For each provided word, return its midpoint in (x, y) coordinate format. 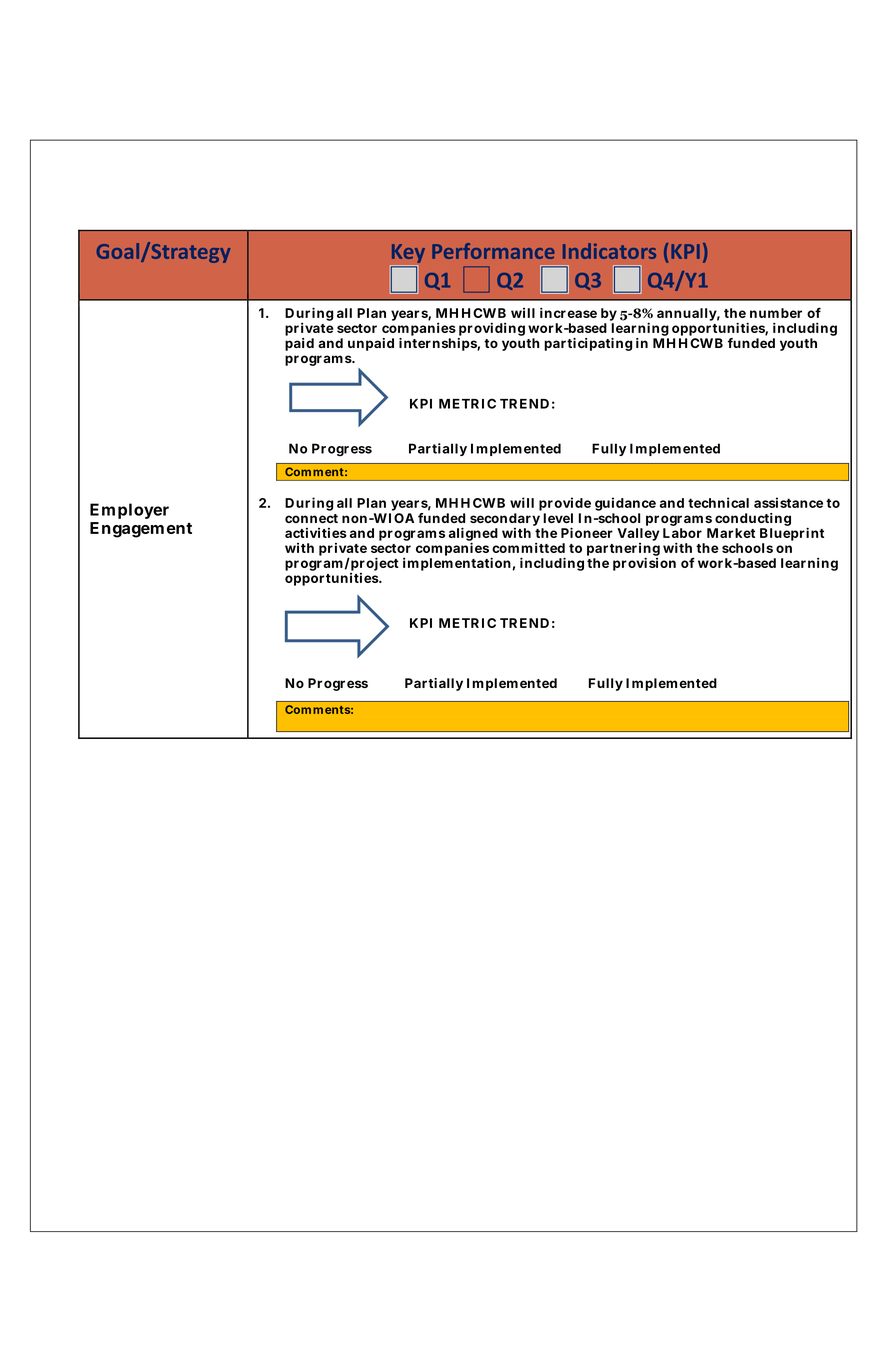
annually (688, 314)
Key (408, 253)
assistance (788, 502)
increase (568, 312)
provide (565, 505)
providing (491, 330)
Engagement (141, 530)
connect (311, 518)
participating (588, 344)
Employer (129, 511)
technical (718, 502)
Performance (493, 251)
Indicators (609, 251)
